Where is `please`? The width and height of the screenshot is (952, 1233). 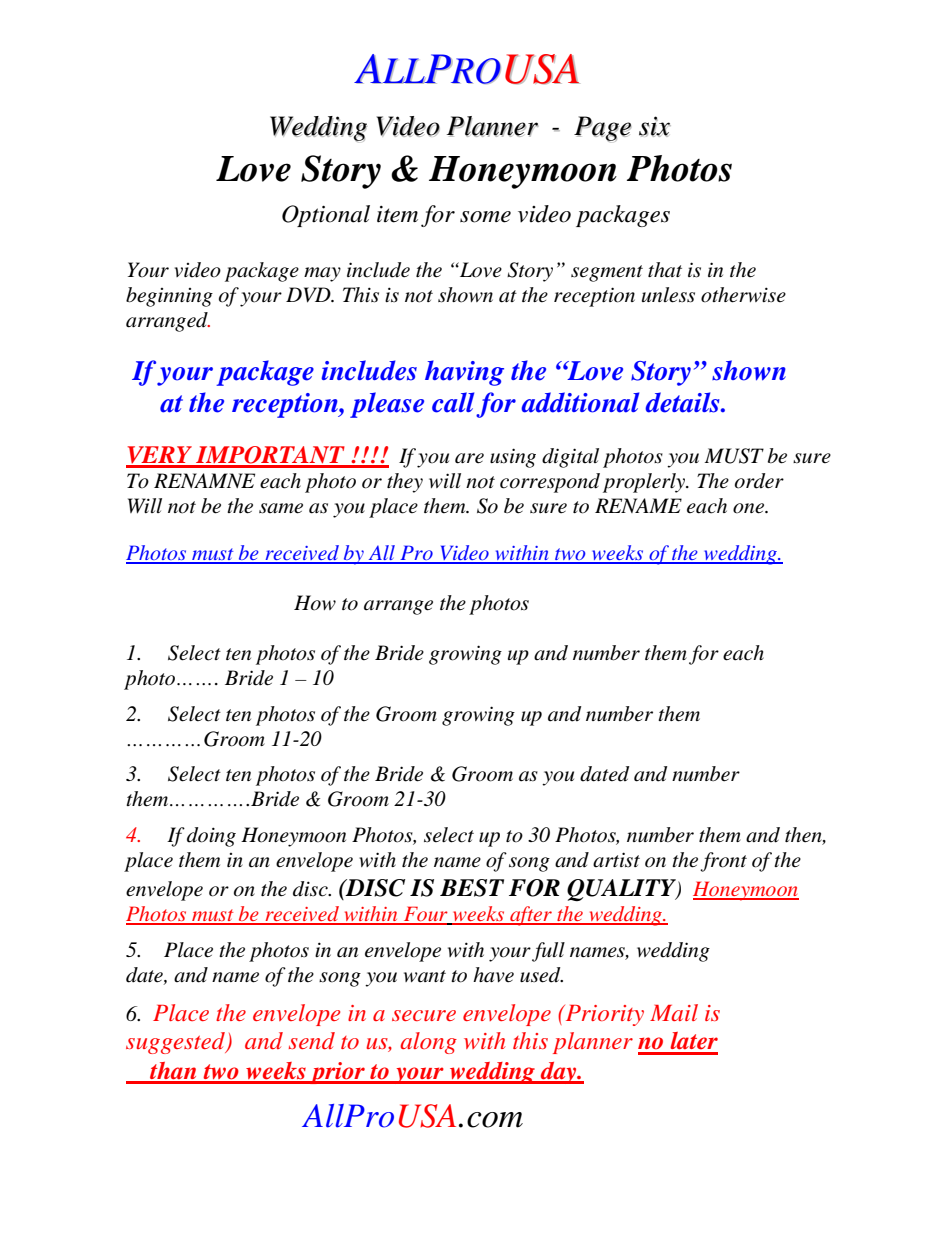
please is located at coordinates (387, 405).
